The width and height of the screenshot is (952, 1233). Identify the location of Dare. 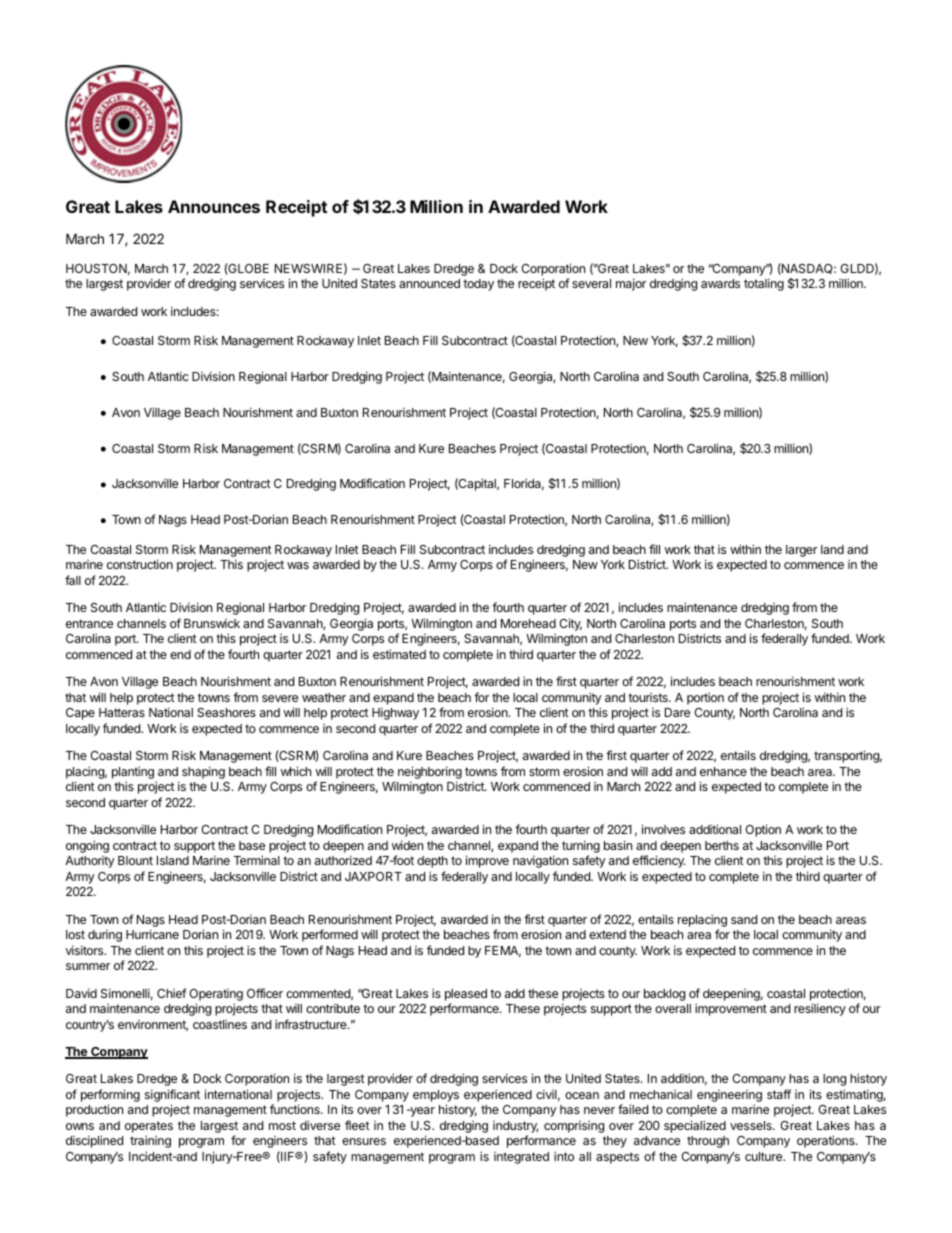
(677, 712).
